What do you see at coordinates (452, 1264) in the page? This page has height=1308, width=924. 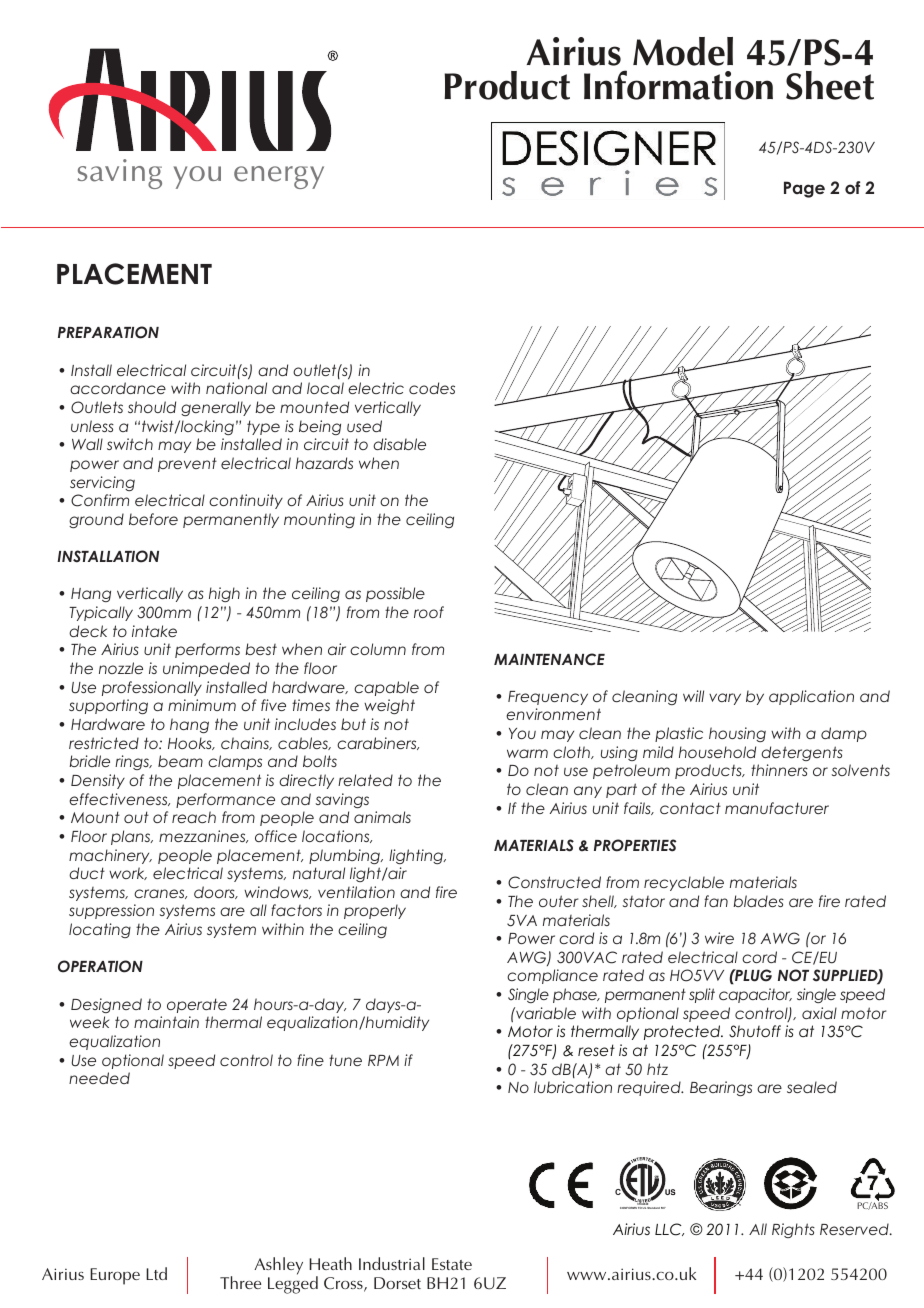 I see `Estate` at bounding box center [452, 1264].
